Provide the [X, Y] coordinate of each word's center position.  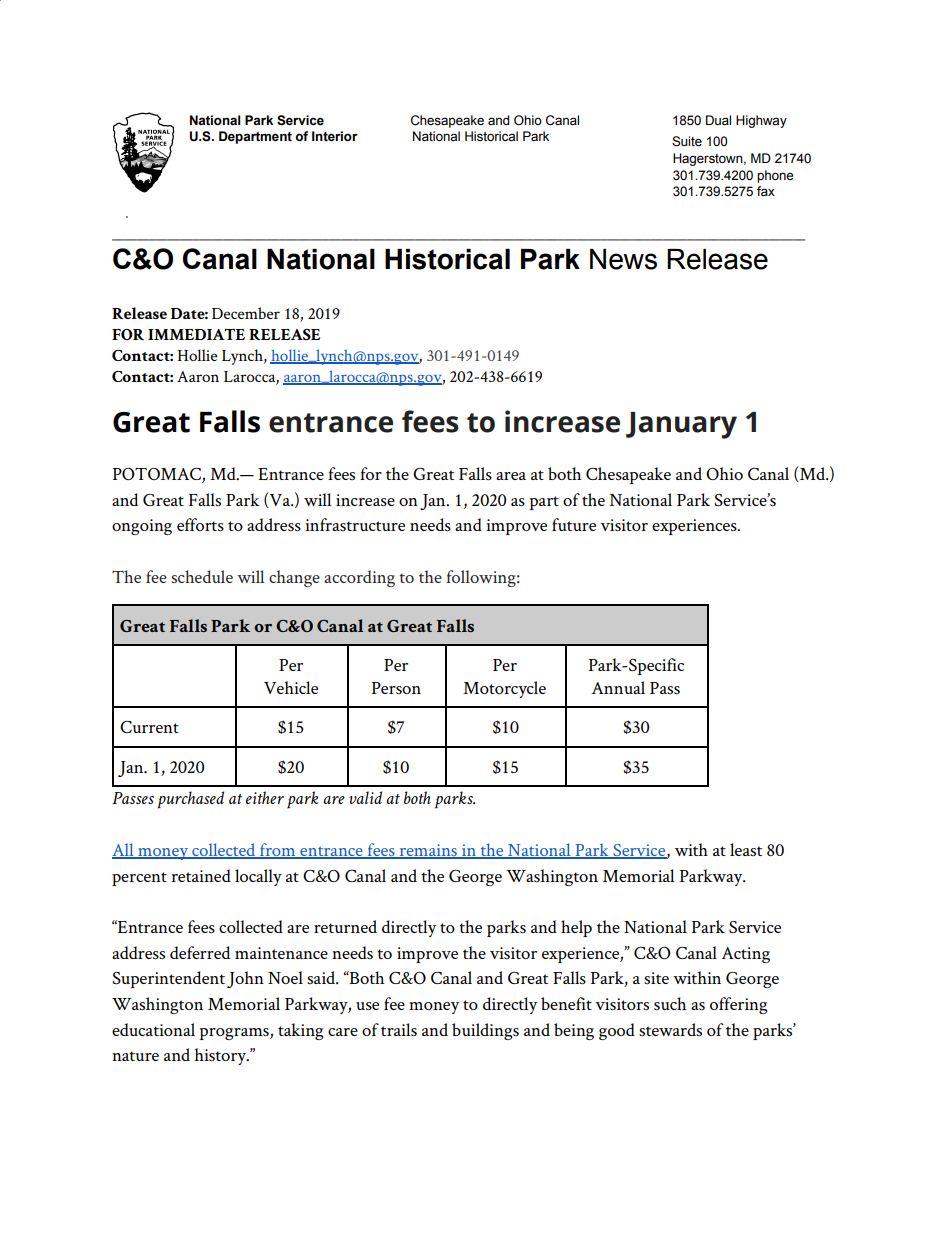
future [574, 524]
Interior [335, 136]
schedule [202, 576]
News [623, 259]
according [359, 578]
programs [235, 1034]
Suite [687, 141]
